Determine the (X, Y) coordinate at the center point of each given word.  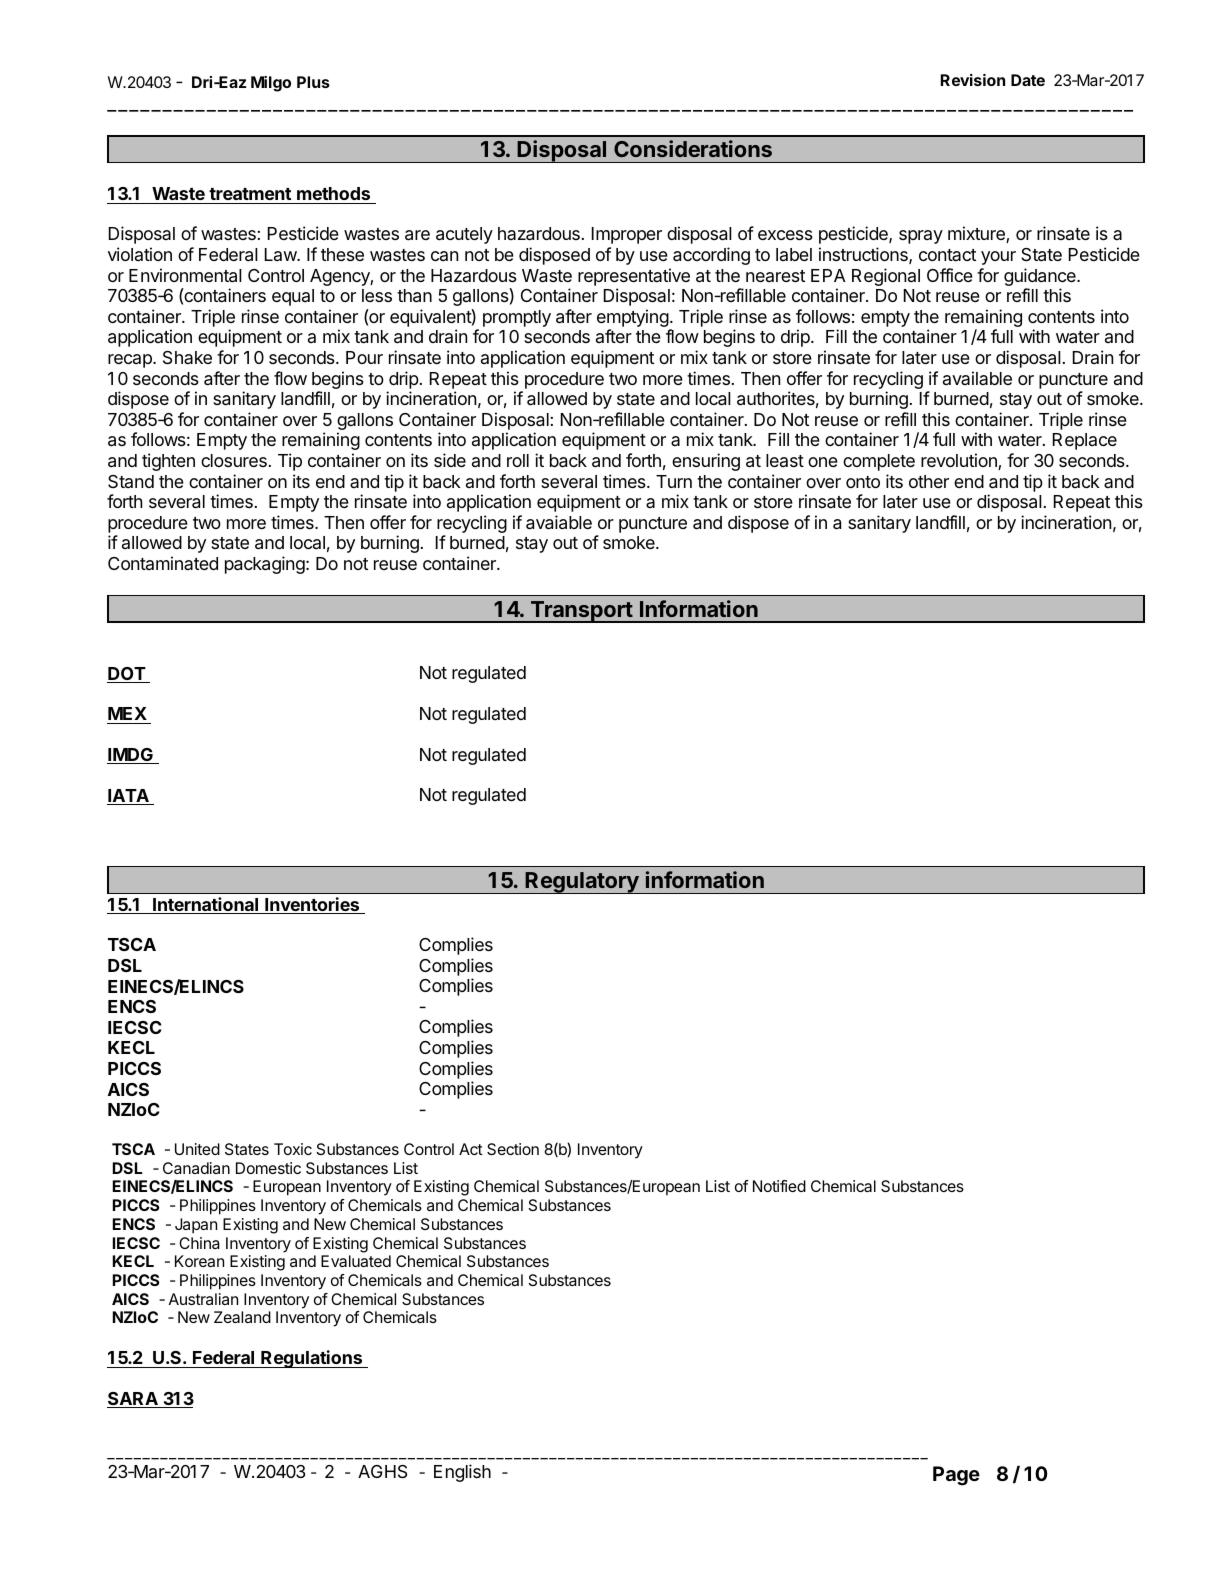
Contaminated (163, 563)
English (462, 1473)
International (206, 905)
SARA (133, 1400)
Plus (313, 82)
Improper (627, 235)
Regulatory (582, 883)
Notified (779, 1186)
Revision (973, 80)
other (929, 481)
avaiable (559, 522)
